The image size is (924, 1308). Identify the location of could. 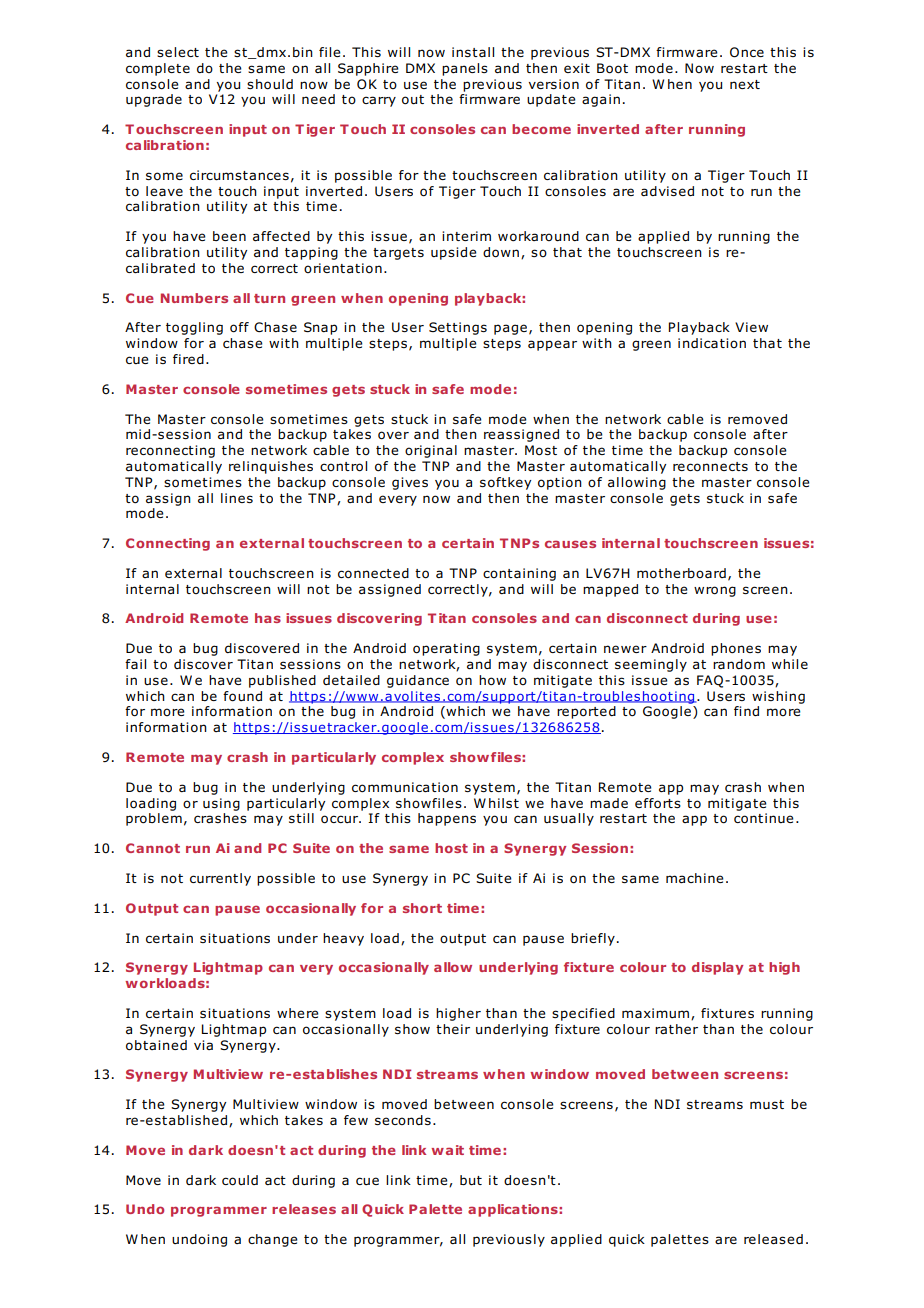
(240, 1180).
